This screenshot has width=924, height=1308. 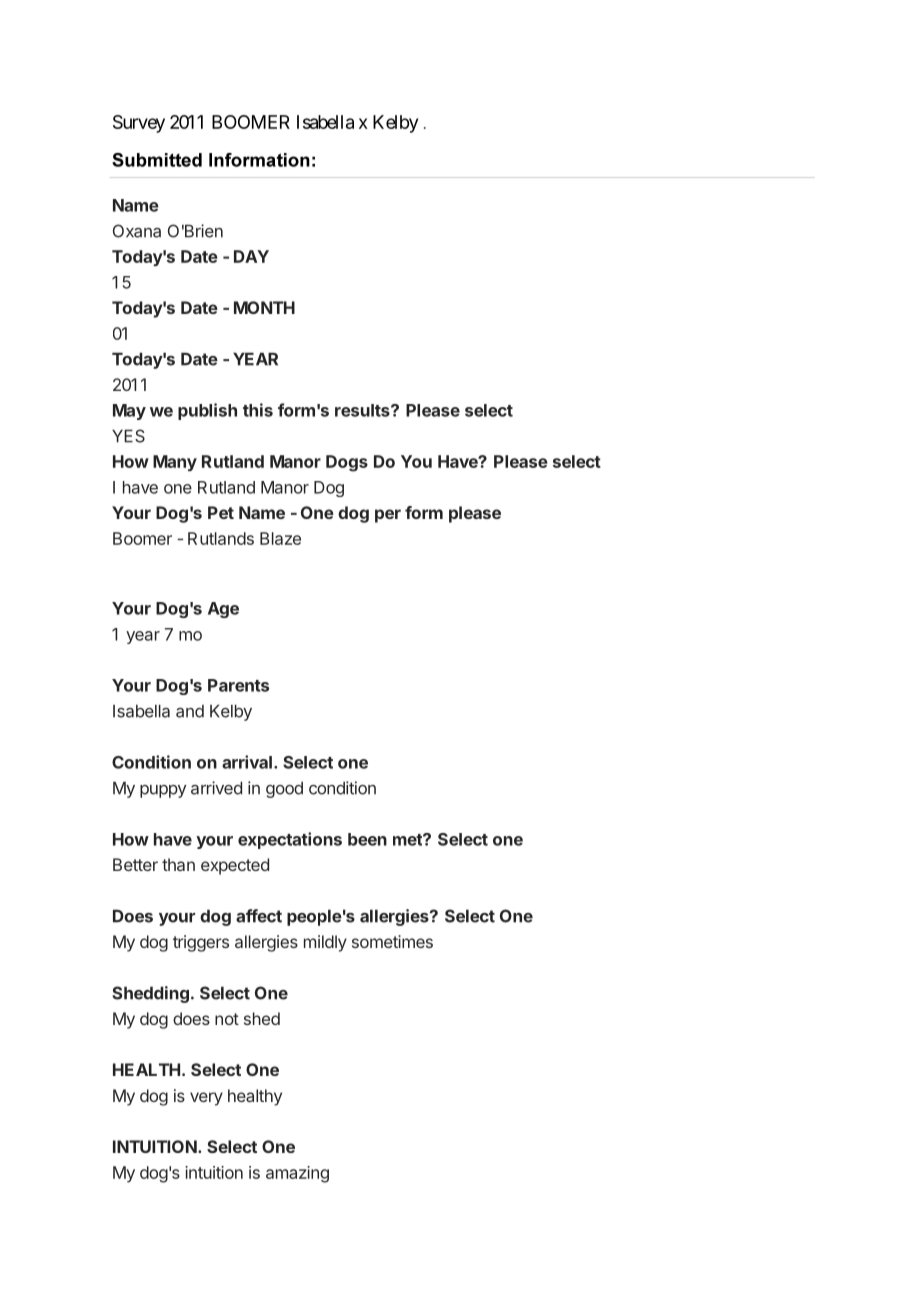 I want to click on per, so click(x=388, y=516).
